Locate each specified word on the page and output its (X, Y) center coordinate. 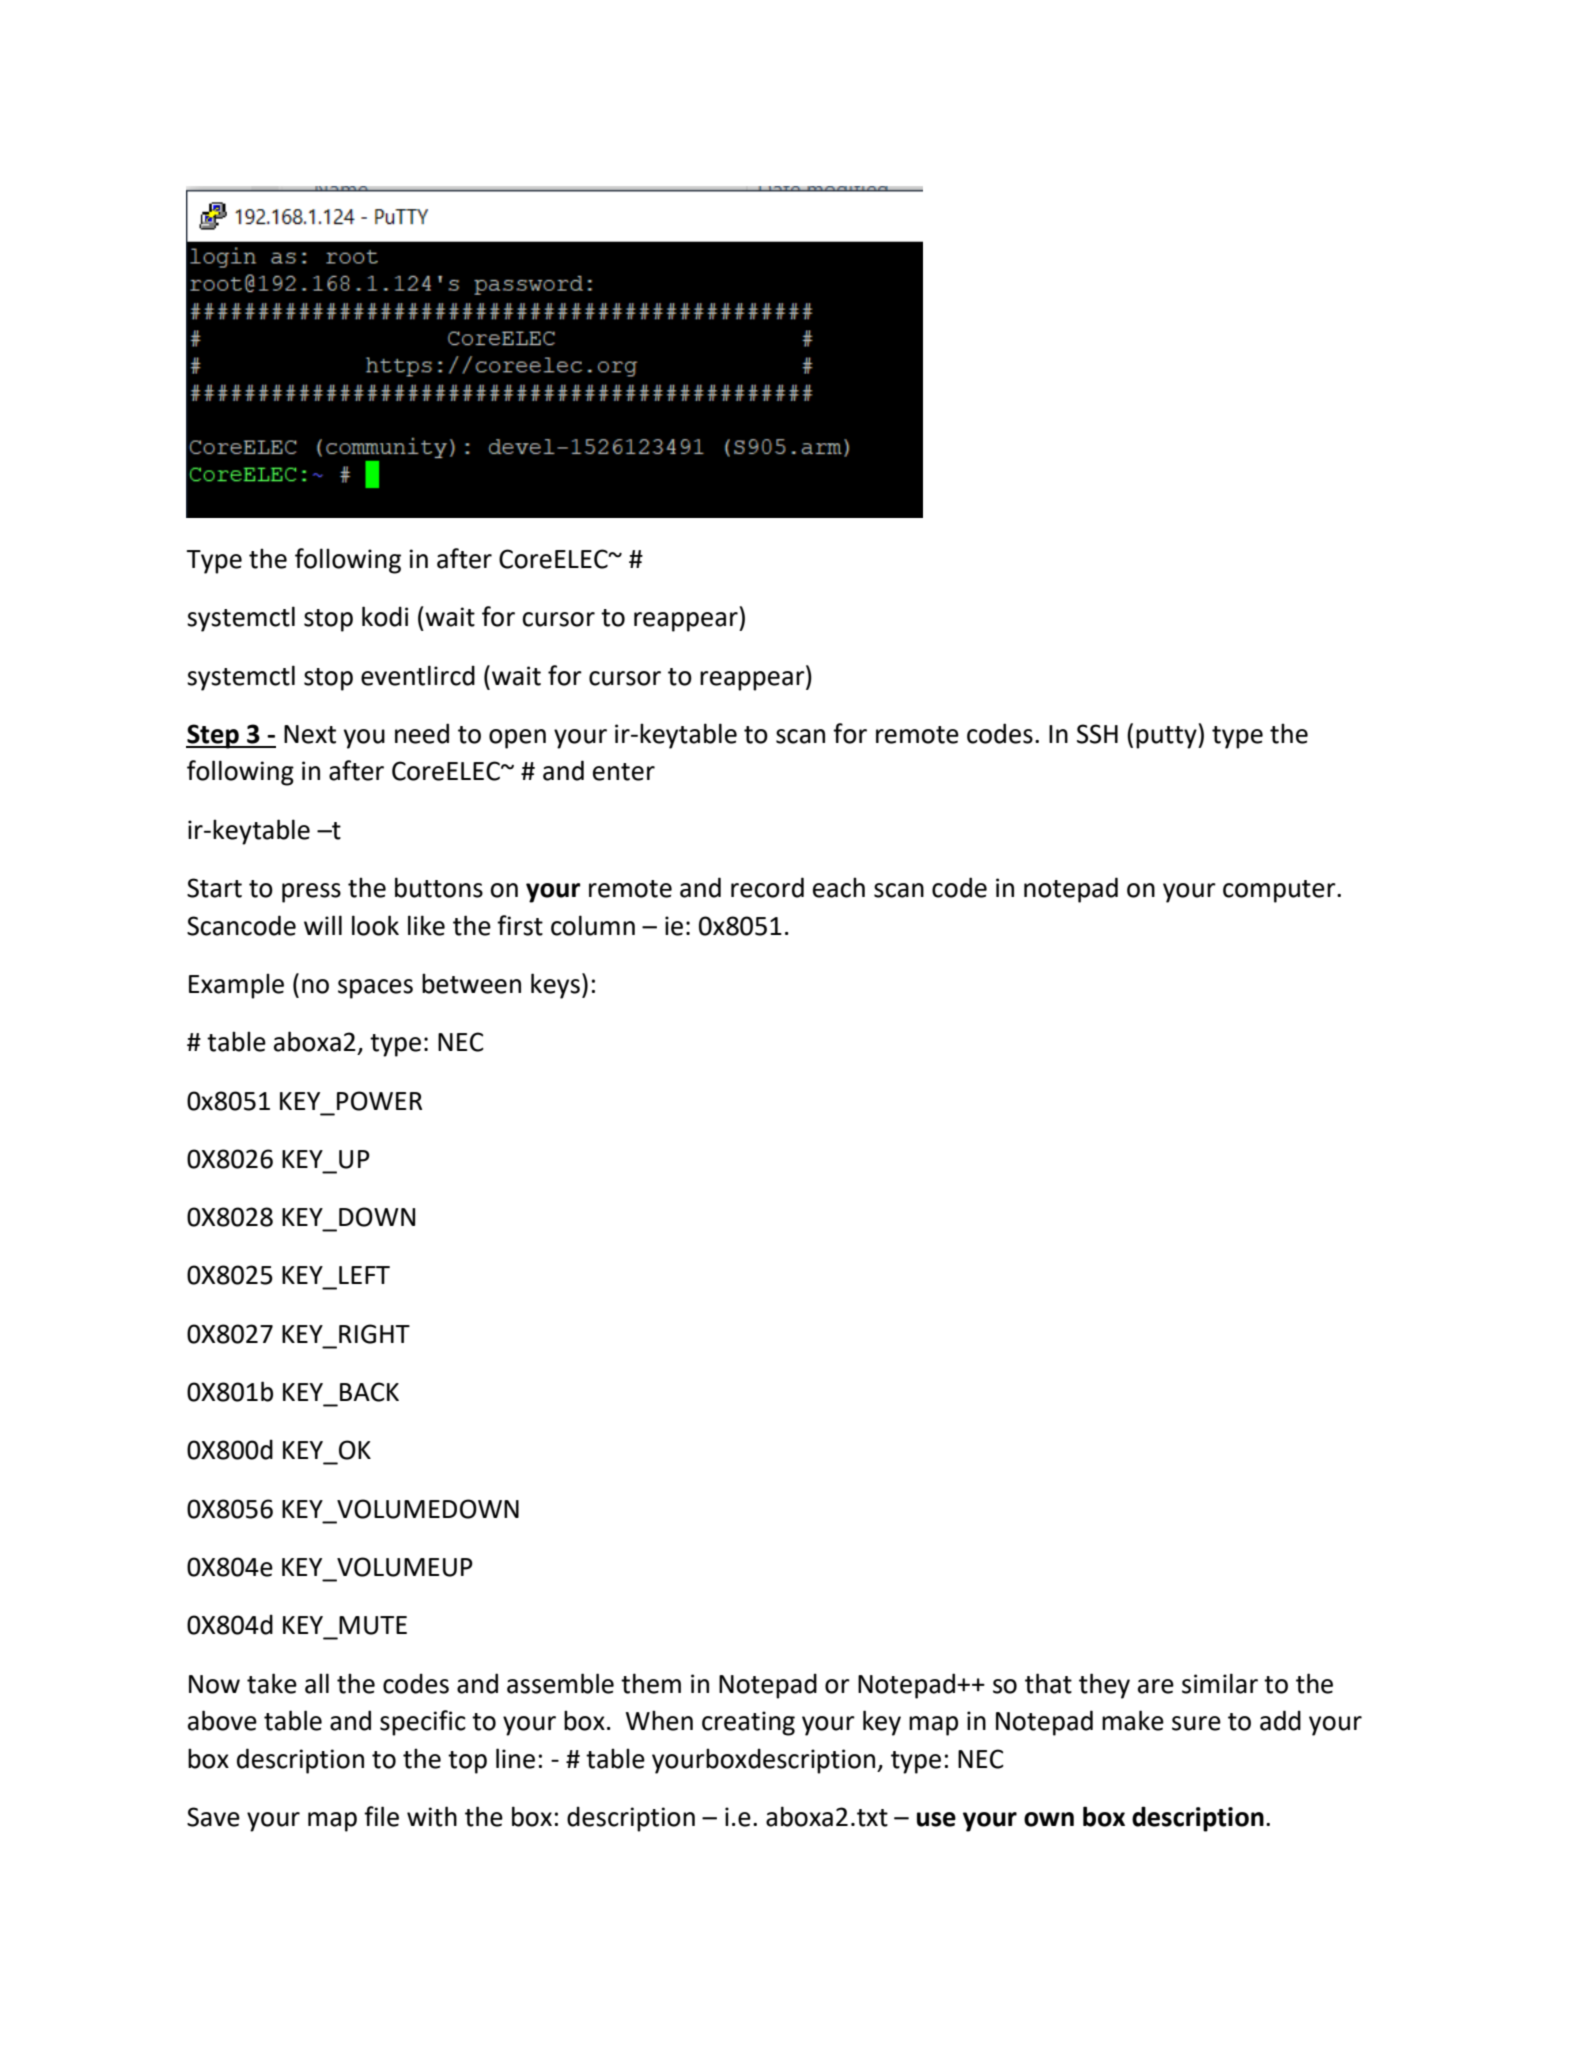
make (1133, 1720)
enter (624, 772)
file (381, 1816)
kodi (385, 616)
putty (1167, 737)
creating (748, 1723)
